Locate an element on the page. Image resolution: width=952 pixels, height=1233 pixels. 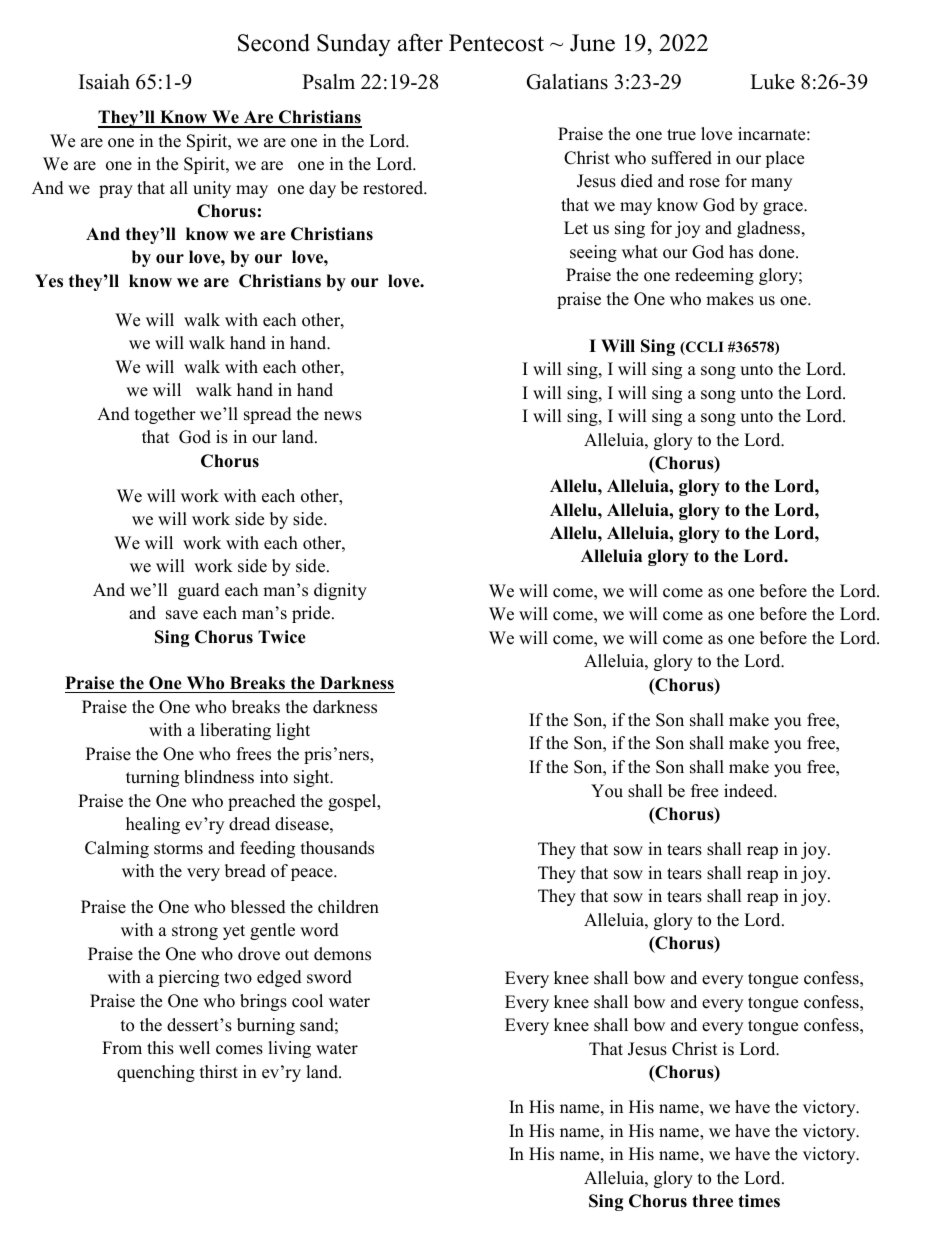
true is located at coordinates (681, 135).
